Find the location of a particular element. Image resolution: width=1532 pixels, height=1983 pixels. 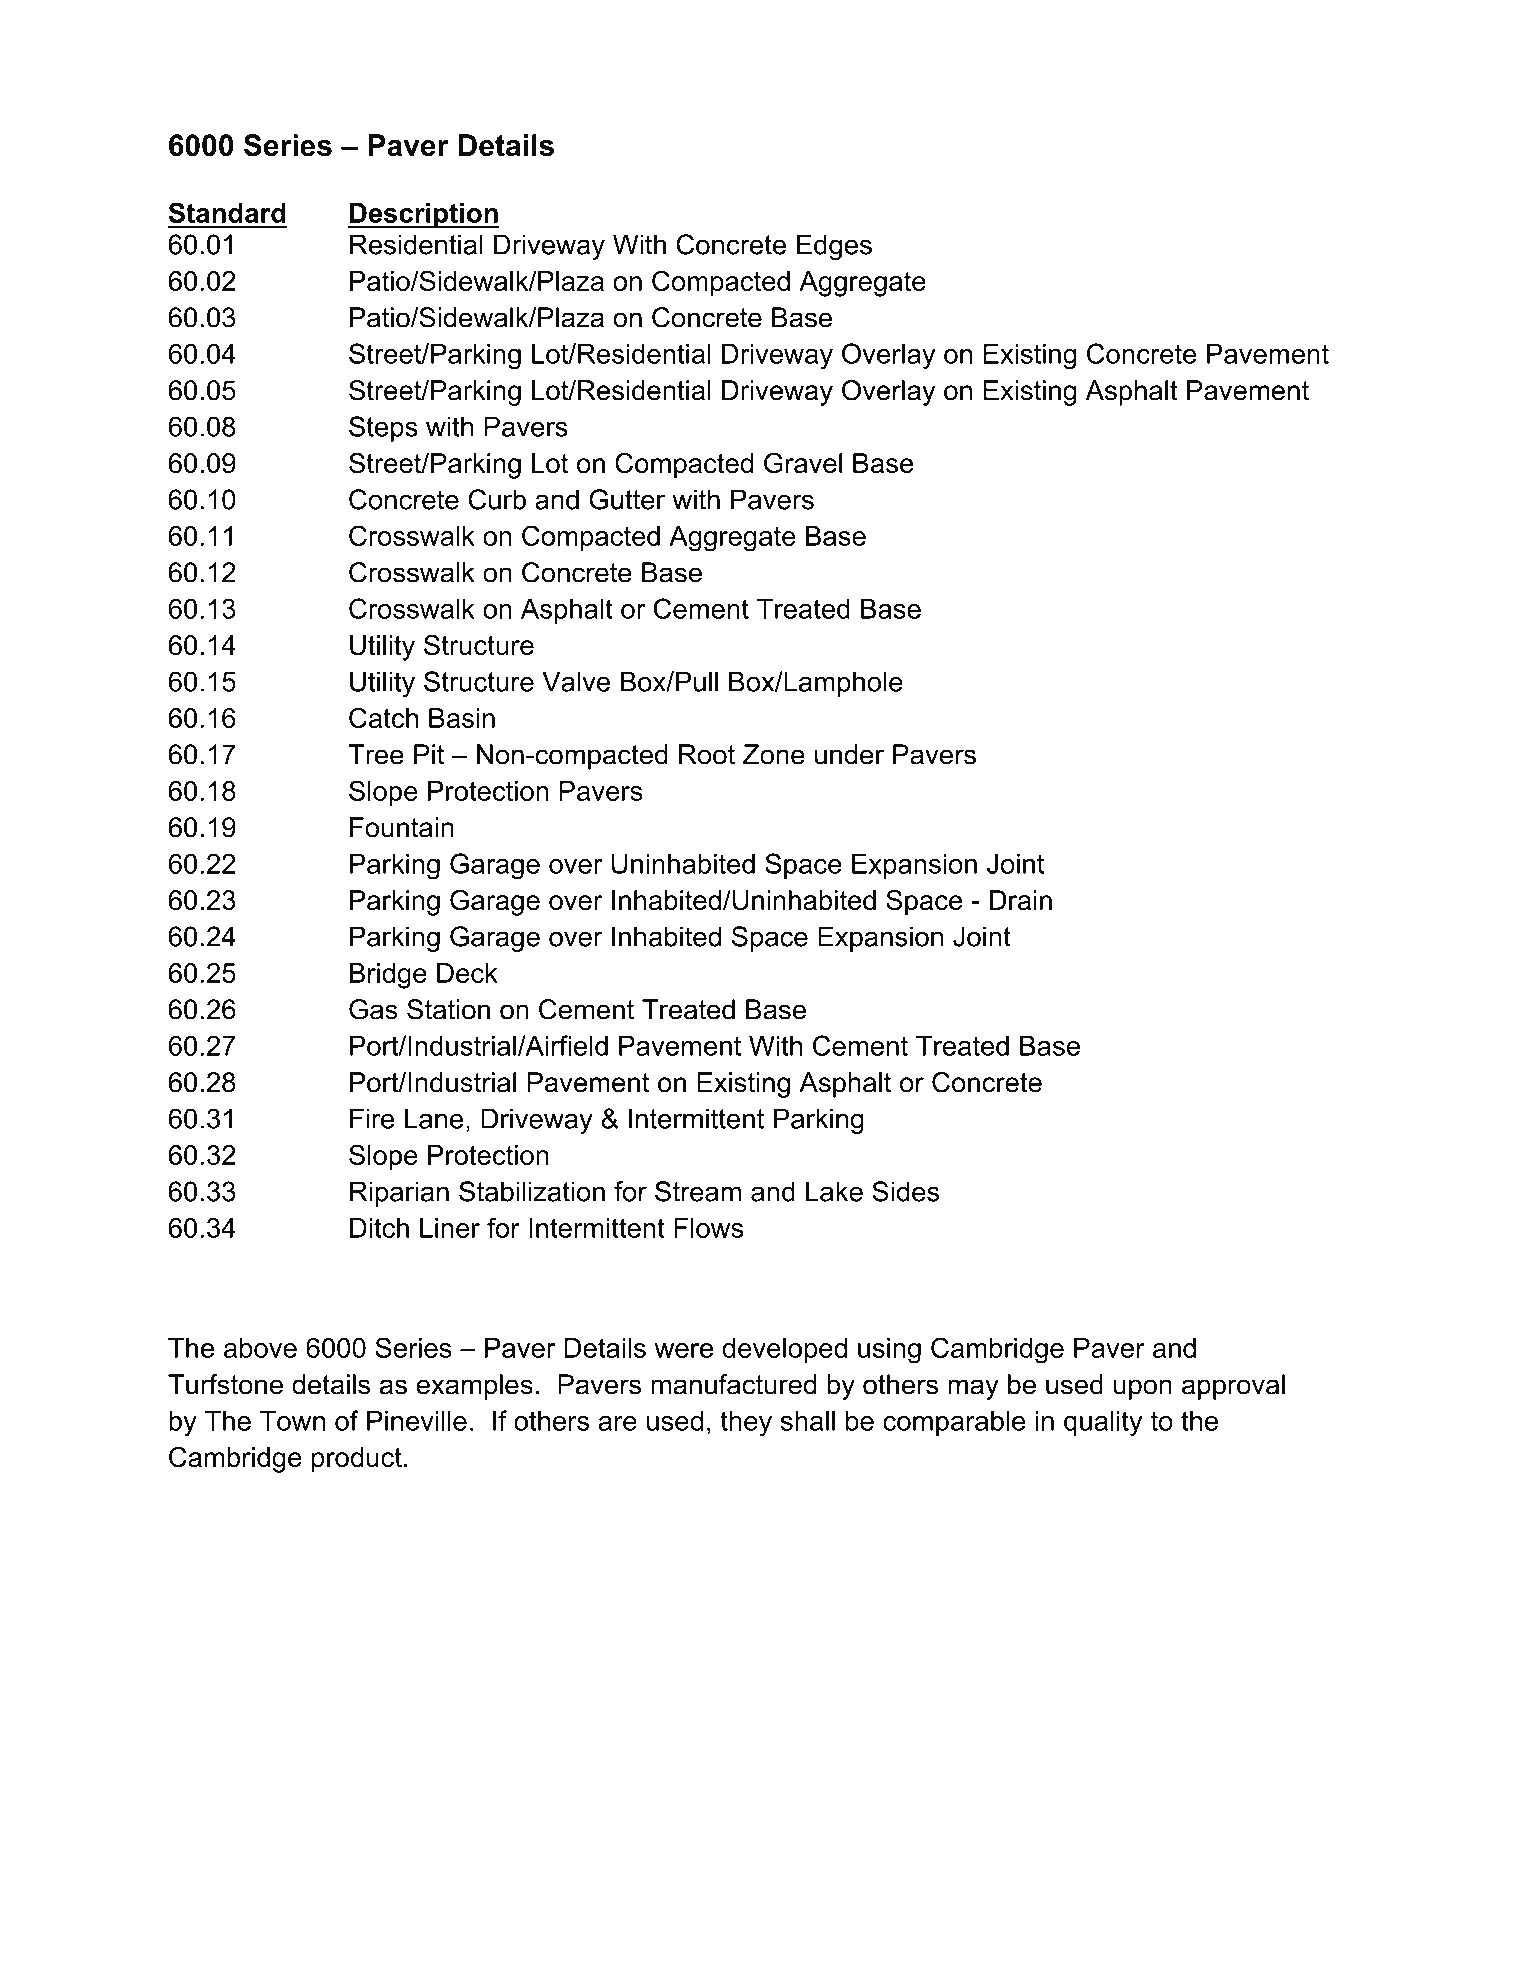

Valve is located at coordinates (576, 681).
